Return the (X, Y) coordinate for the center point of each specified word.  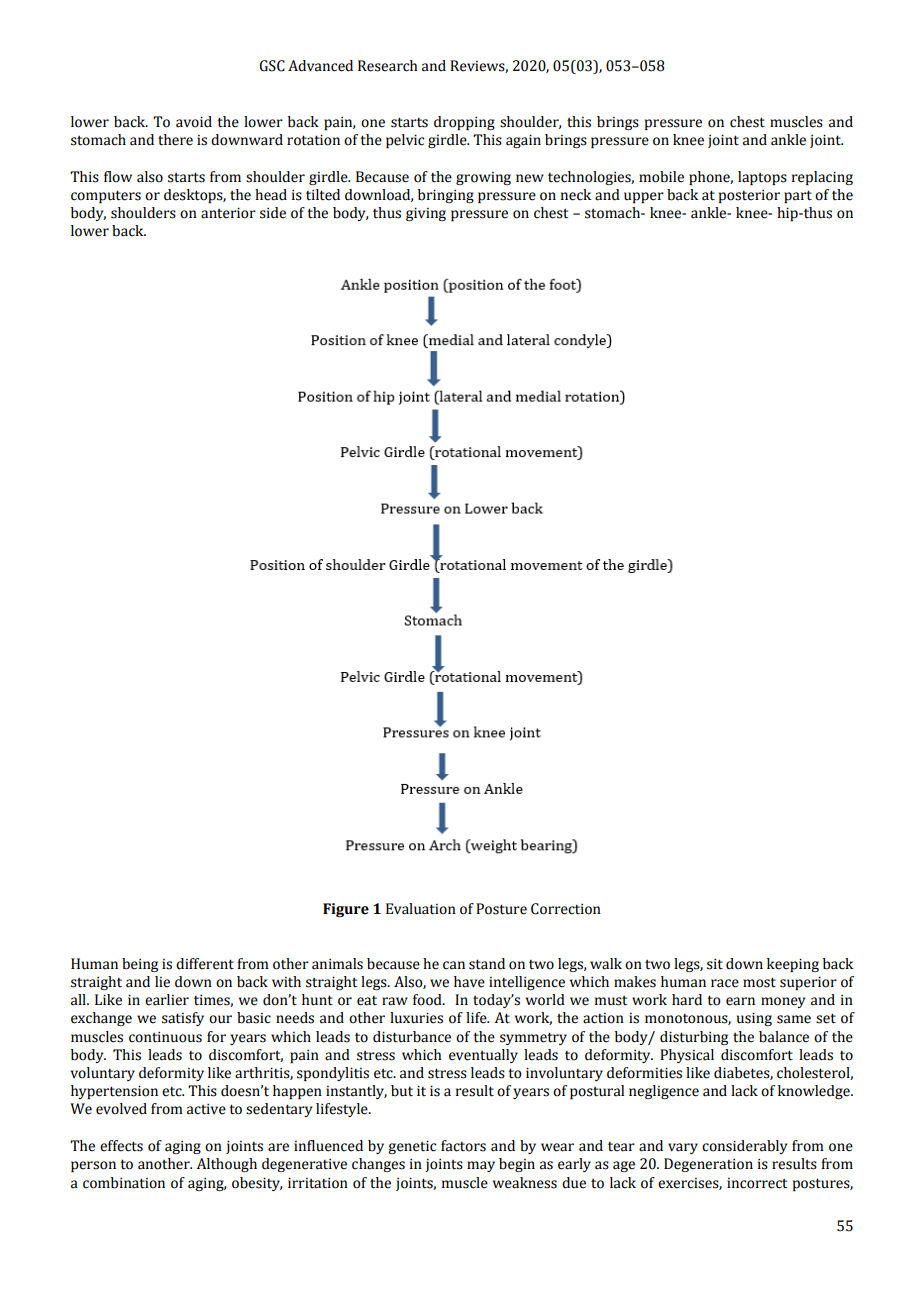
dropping (464, 123)
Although (227, 1165)
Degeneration (708, 1165)
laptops (762, 178)
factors (463, 1146)
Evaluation (421, 909)
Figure (346, 910)
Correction (566, 909)
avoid (194, 122)
